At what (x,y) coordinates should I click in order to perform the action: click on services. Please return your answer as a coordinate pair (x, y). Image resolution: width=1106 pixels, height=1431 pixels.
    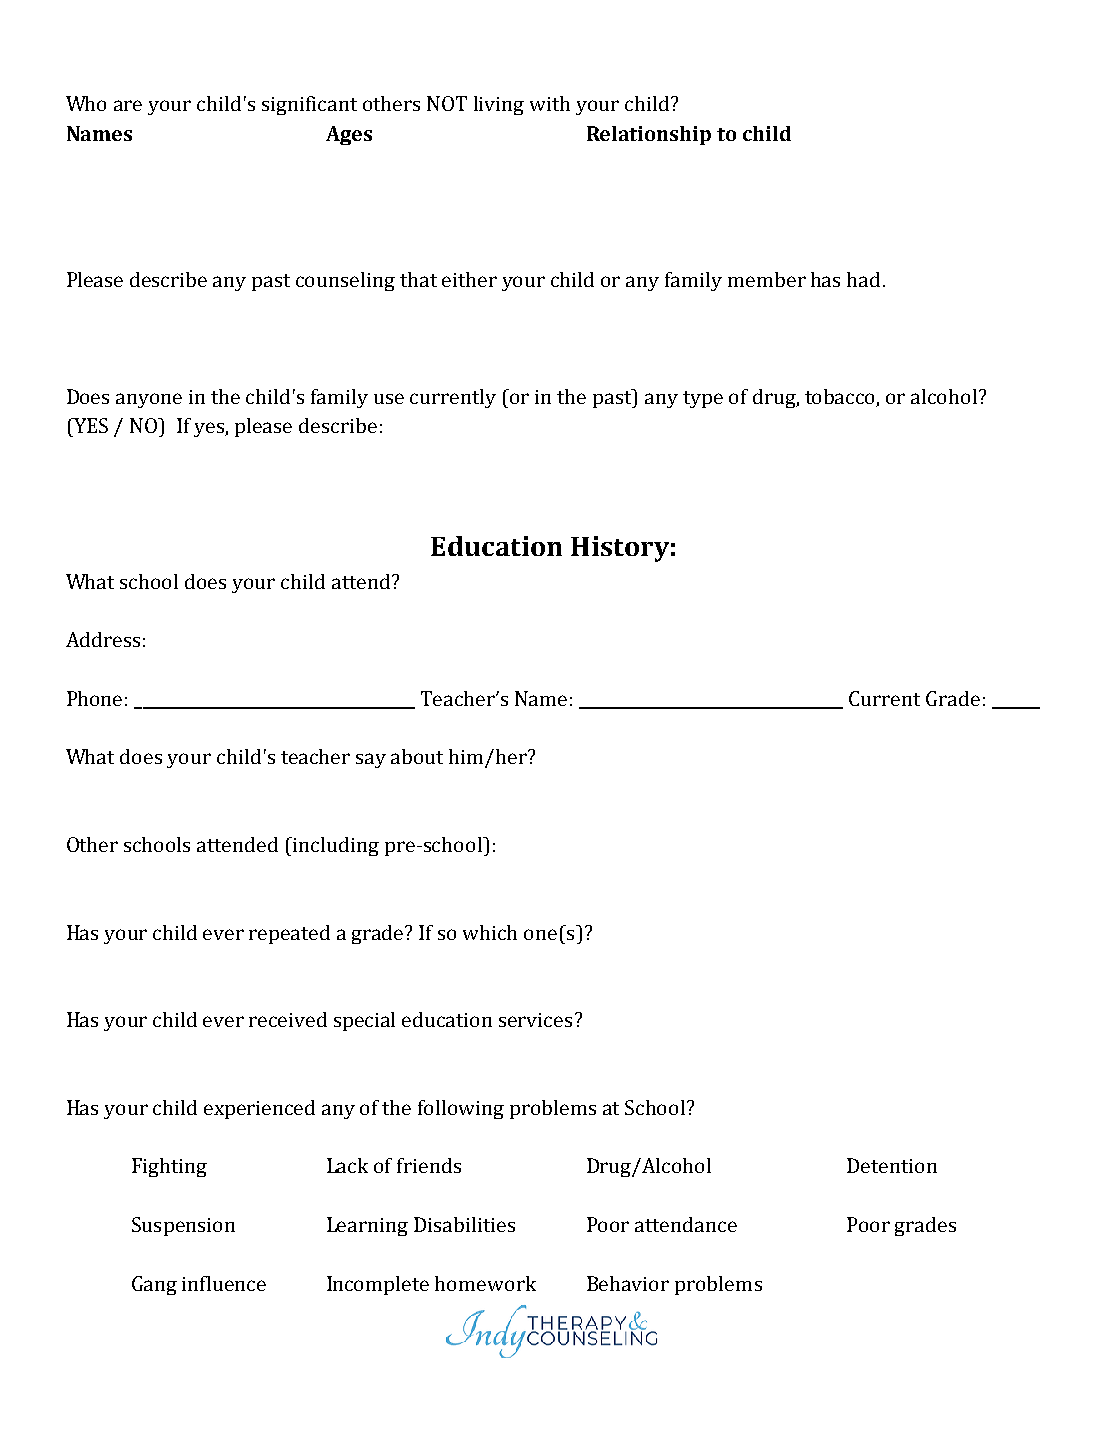
    Looking at the image, I should click on (535, 1020).
